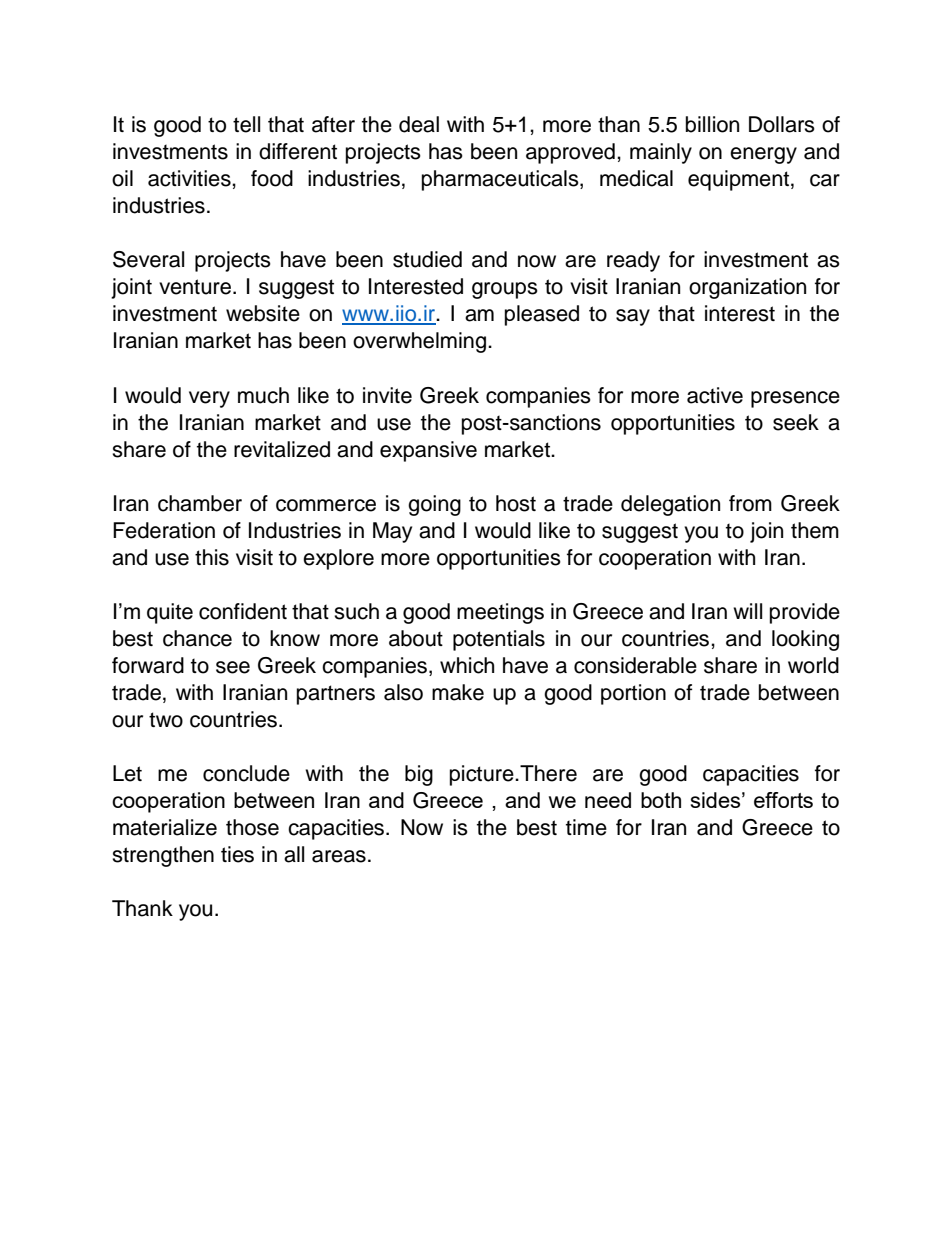 The image size is (952, 1233). I want to click on tell, so click(246, 124).
